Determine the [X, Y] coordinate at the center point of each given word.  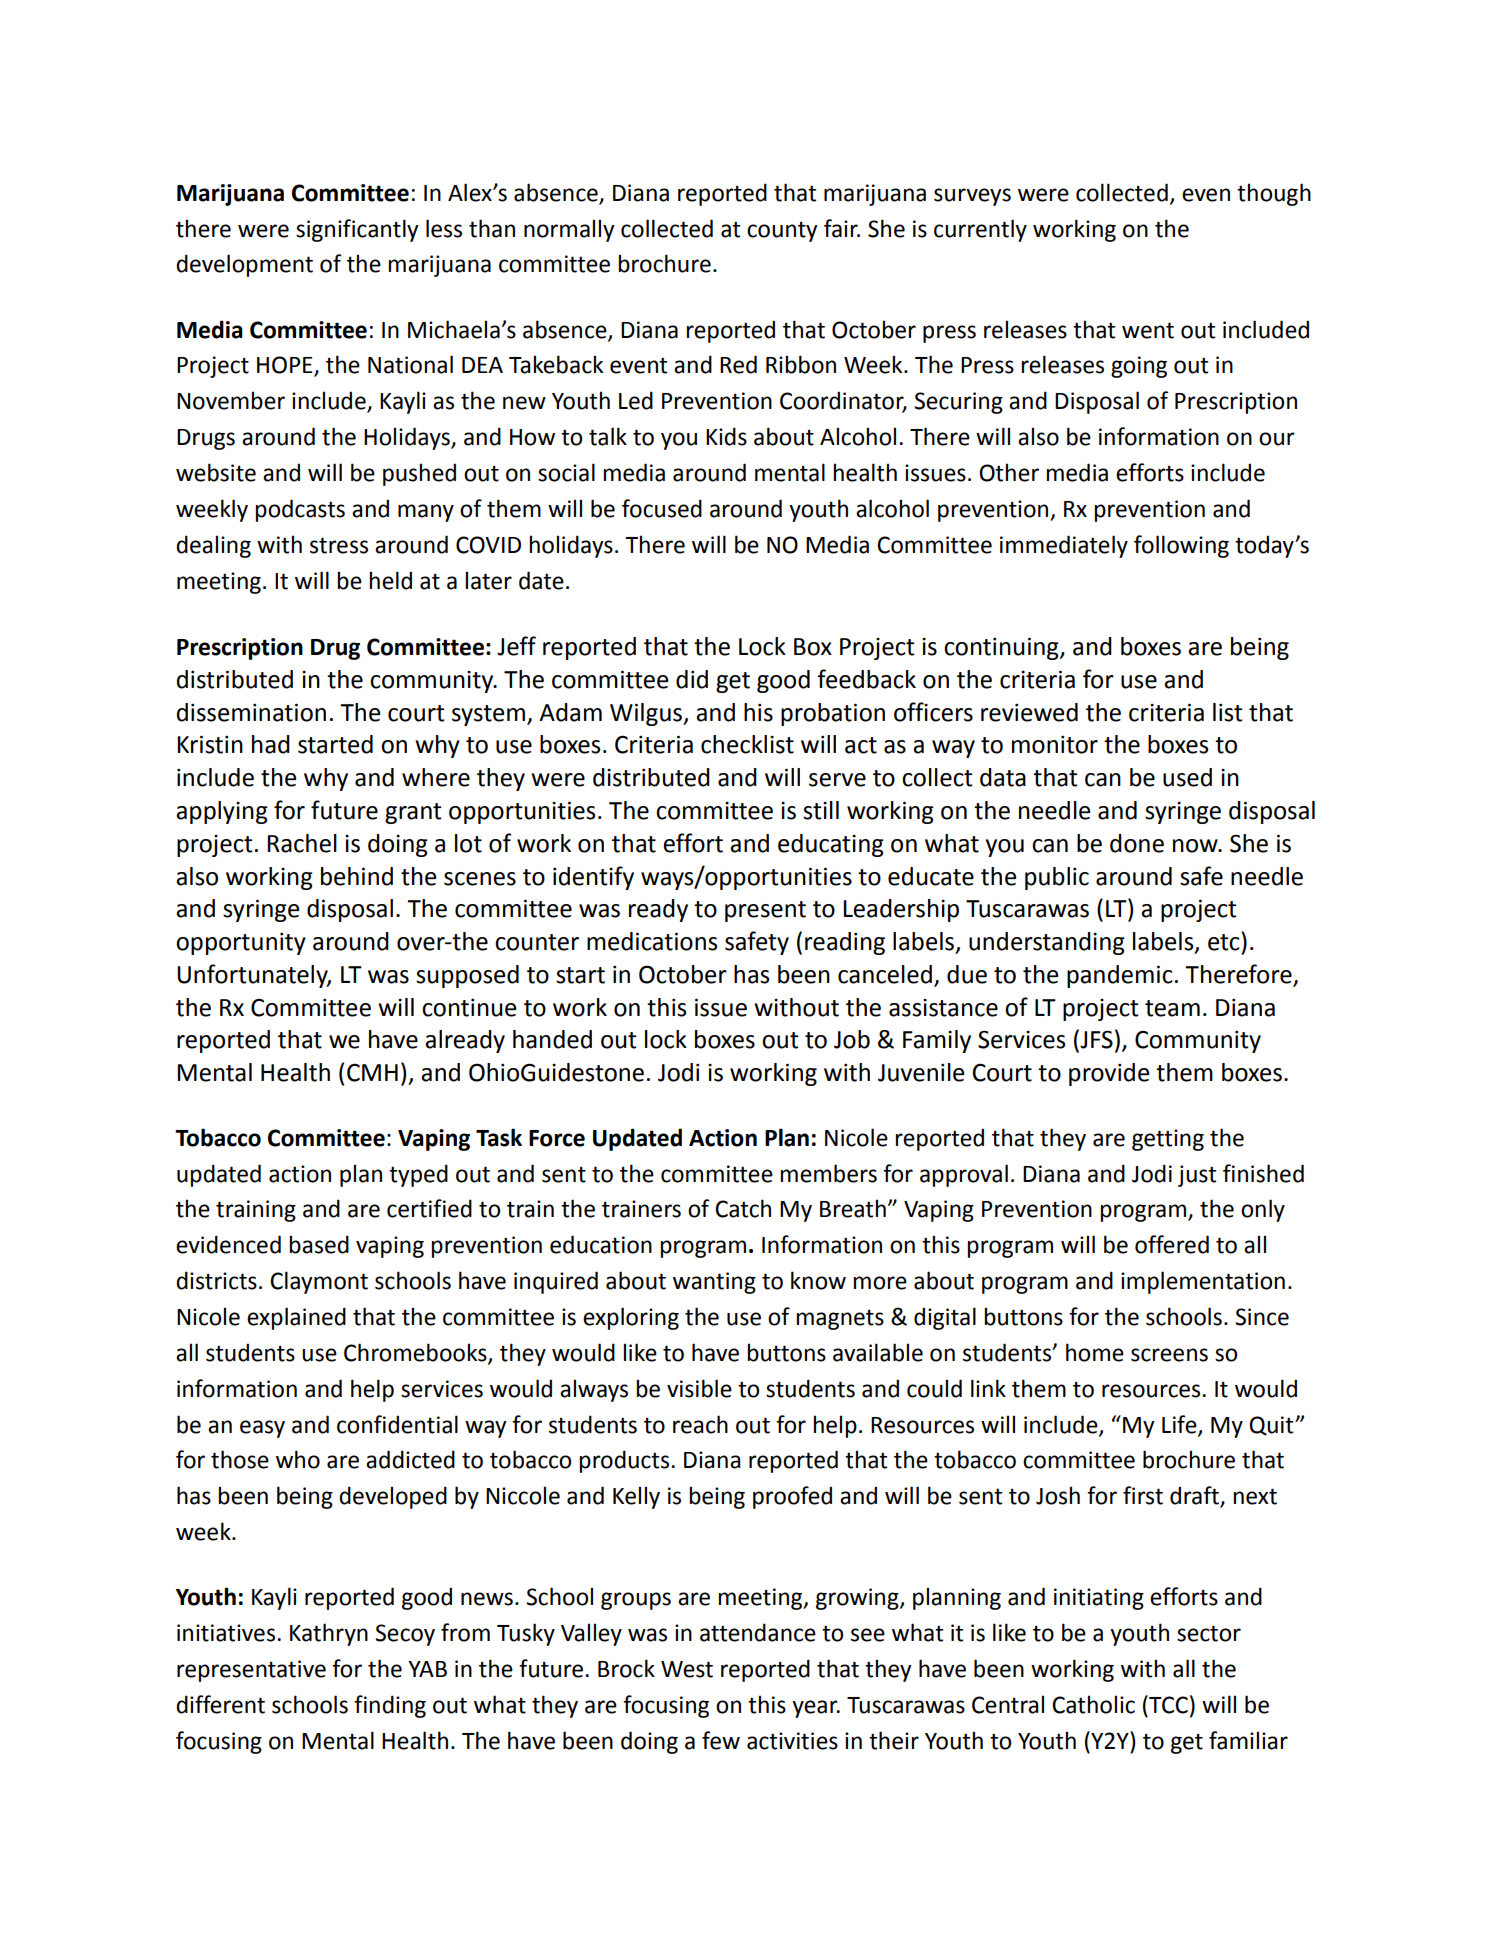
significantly [357, 230]
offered [1172, 1244]
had [271, 744]
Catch [743, 1208]
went [1148, 330]
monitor [1055, 745]
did [692, 679]
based [319, 1244]
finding [390, 1706]
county [782, 231]
